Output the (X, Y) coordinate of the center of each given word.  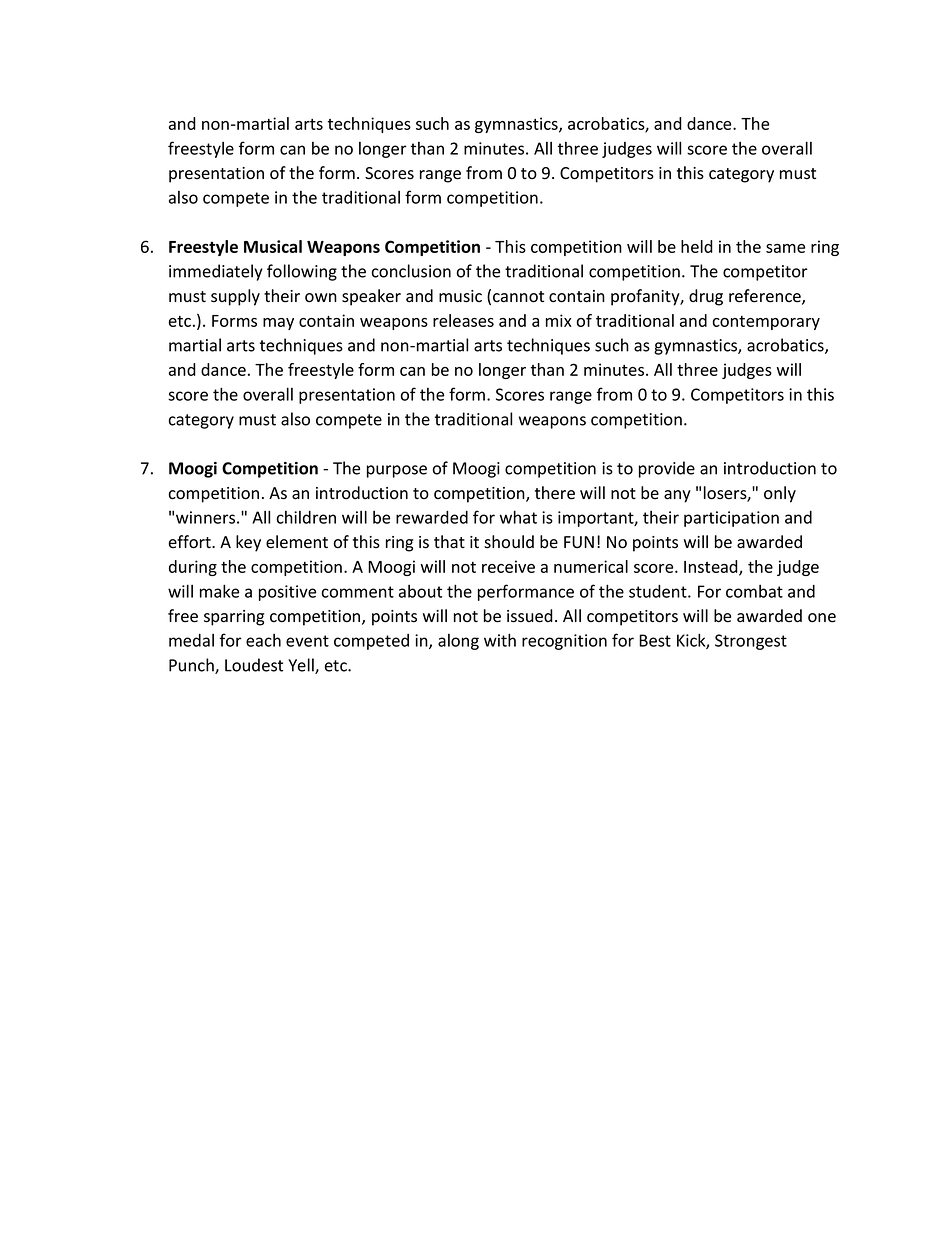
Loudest (254, 665)
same (785, 248)
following (302, 272)
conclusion (411, 271)
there (555, 493)
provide (667, 469)
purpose (397, 471)
